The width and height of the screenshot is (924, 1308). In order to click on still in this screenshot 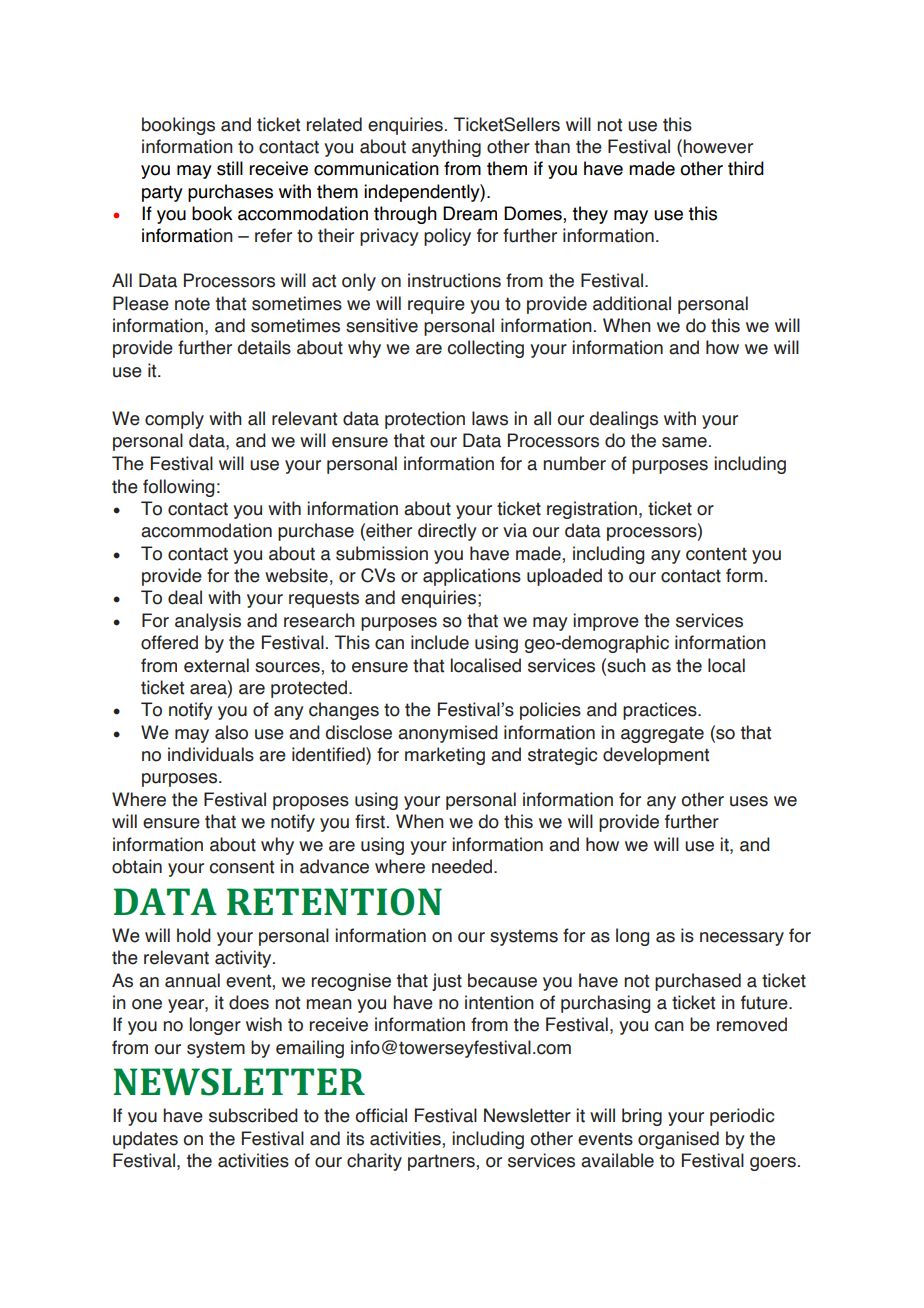, I will do `click(230, 168)`.
